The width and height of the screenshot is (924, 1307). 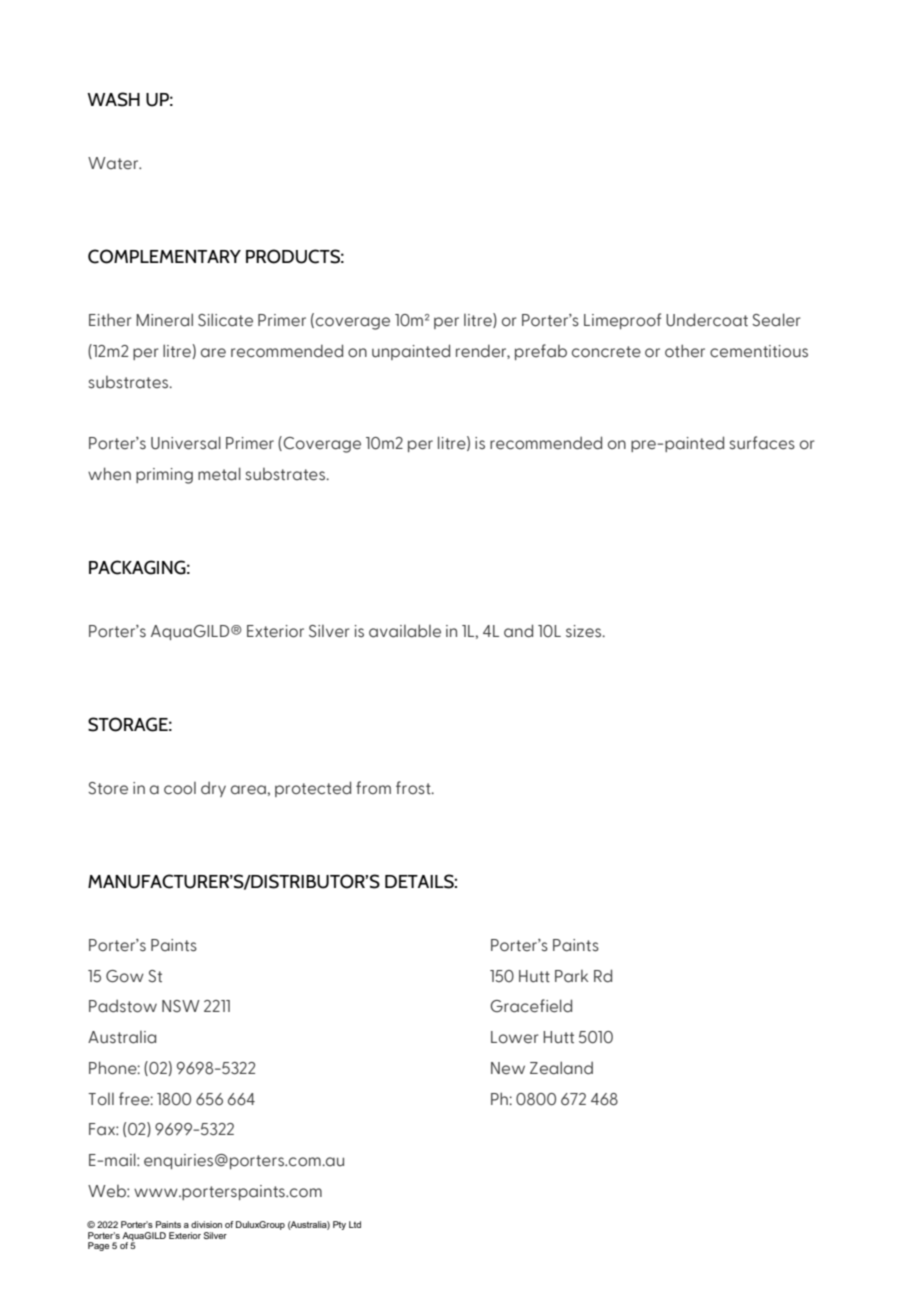 I want to click on Undercoat, so click(x=707, y=320).
